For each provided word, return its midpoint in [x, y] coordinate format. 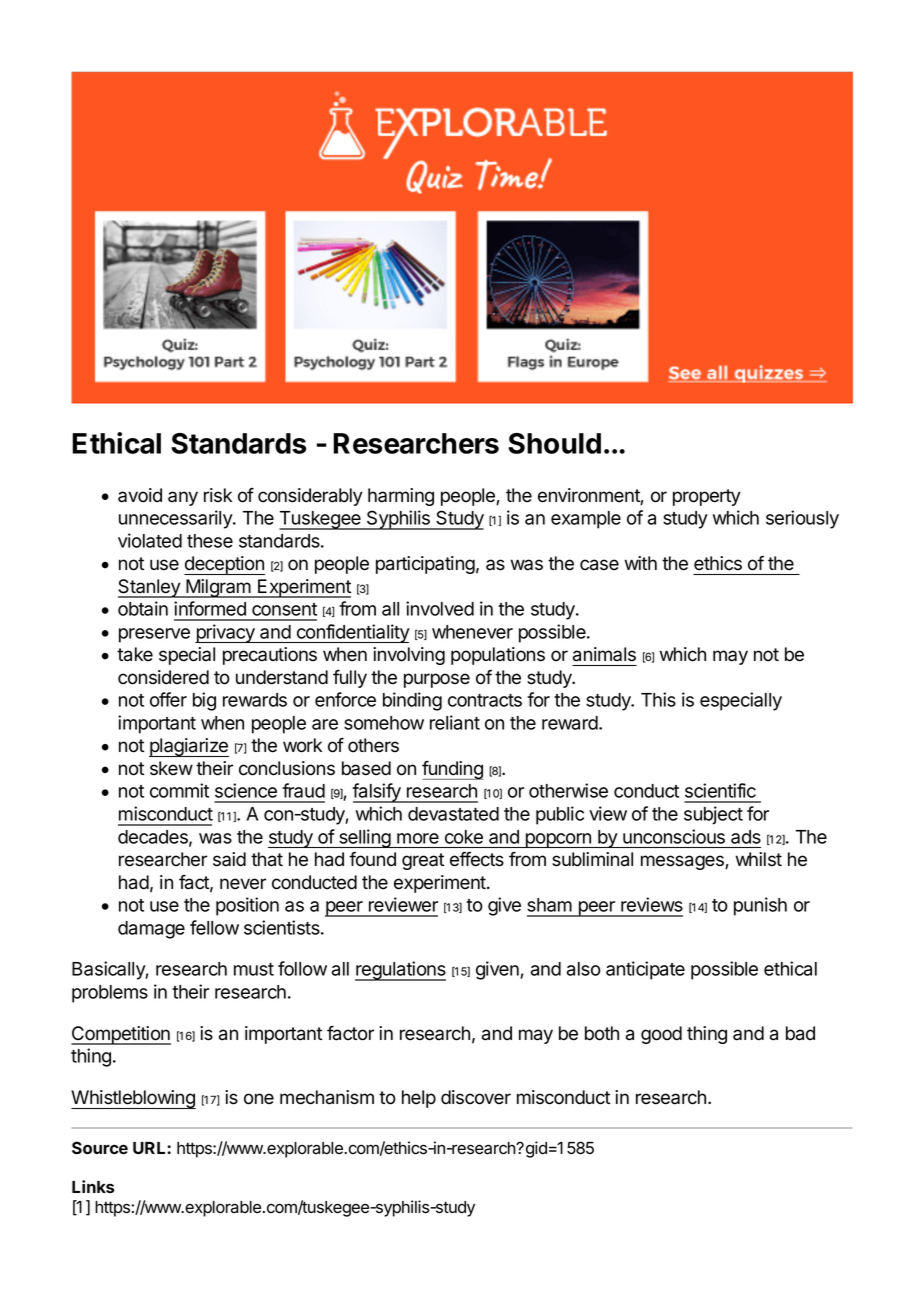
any [183, 498]
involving [409, 656]
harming [401, 497]
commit [179, 790]
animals [604, 654]
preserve [154, 635]
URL [150, 1148]
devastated [453, 814]
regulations [400, 971]
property [707, 497]
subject [713, 815]
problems [110, 994]
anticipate [645, 970]
